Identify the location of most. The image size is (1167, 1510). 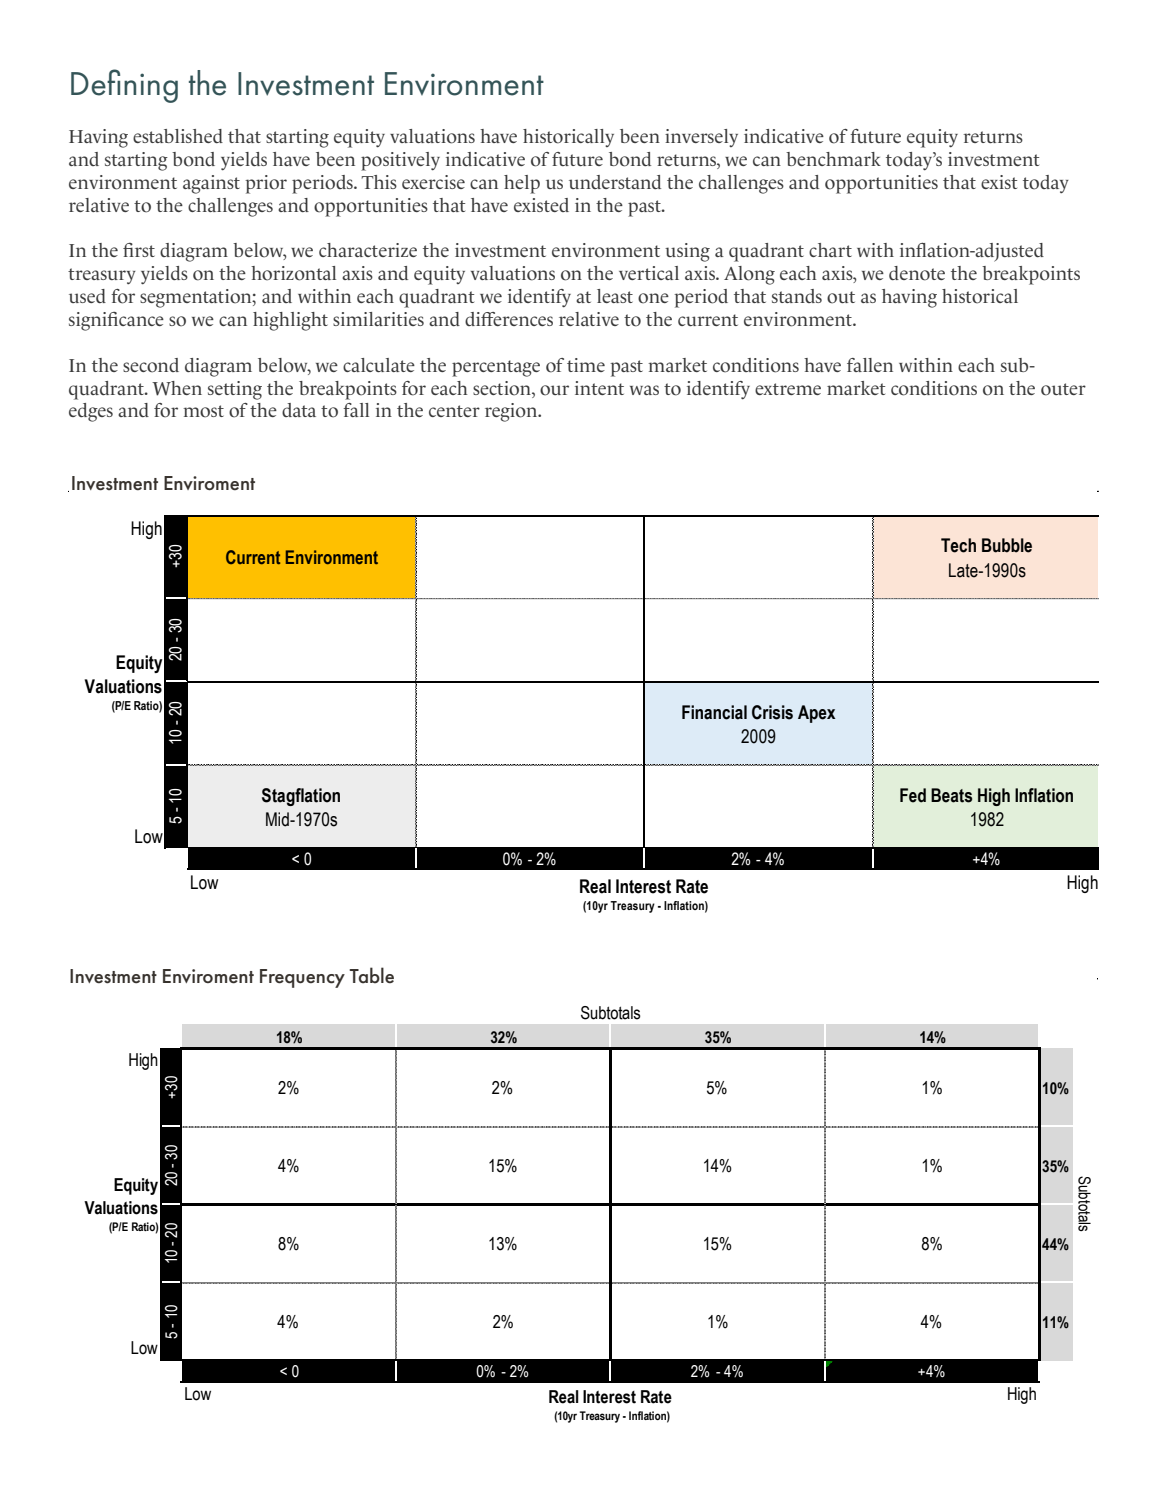
(203, 411).
